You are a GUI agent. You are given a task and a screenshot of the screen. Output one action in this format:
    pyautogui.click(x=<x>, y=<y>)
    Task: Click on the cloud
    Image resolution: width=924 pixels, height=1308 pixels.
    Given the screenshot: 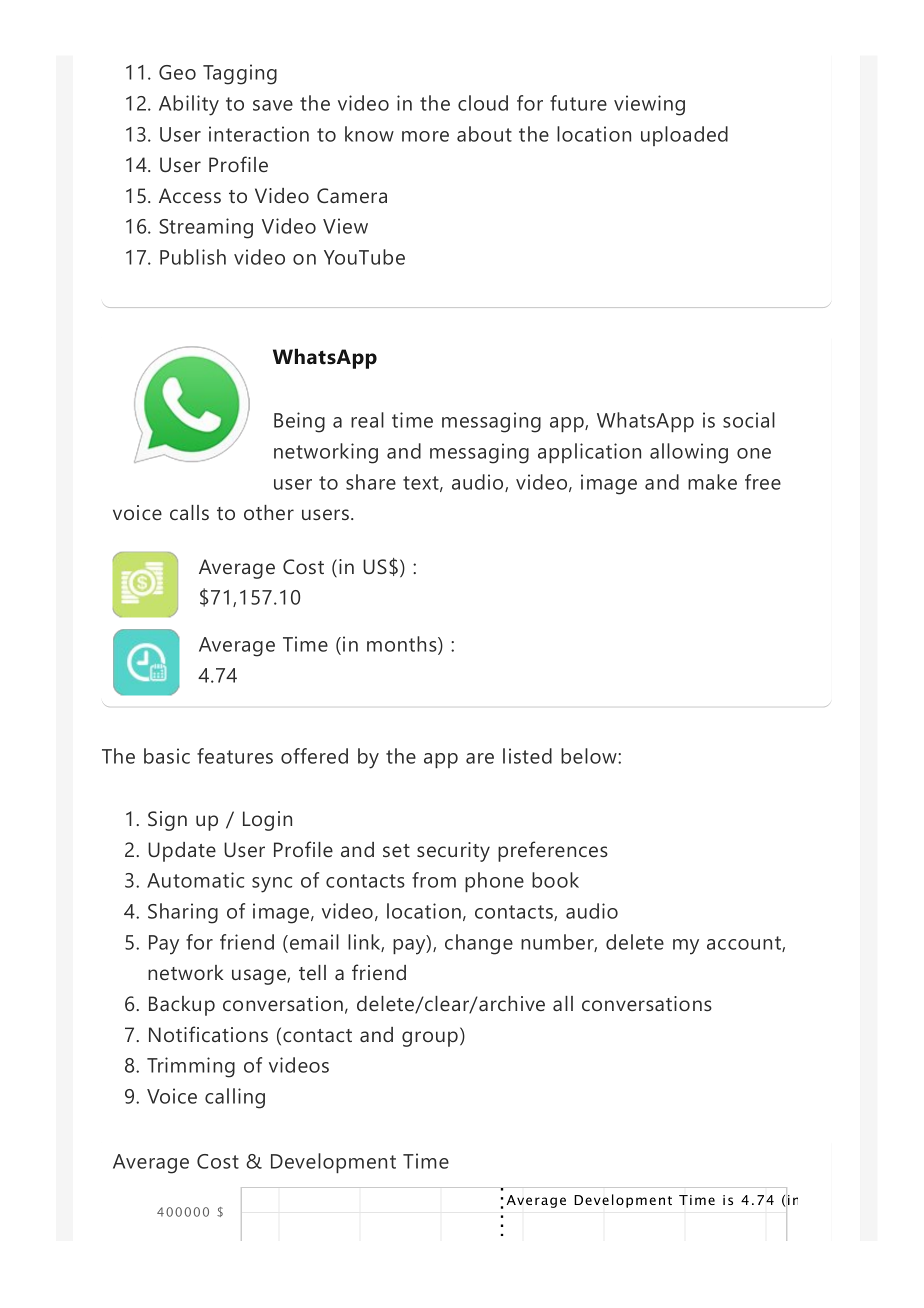 What is the action you would take?
    pyautogui.click(x=483, y=103)
